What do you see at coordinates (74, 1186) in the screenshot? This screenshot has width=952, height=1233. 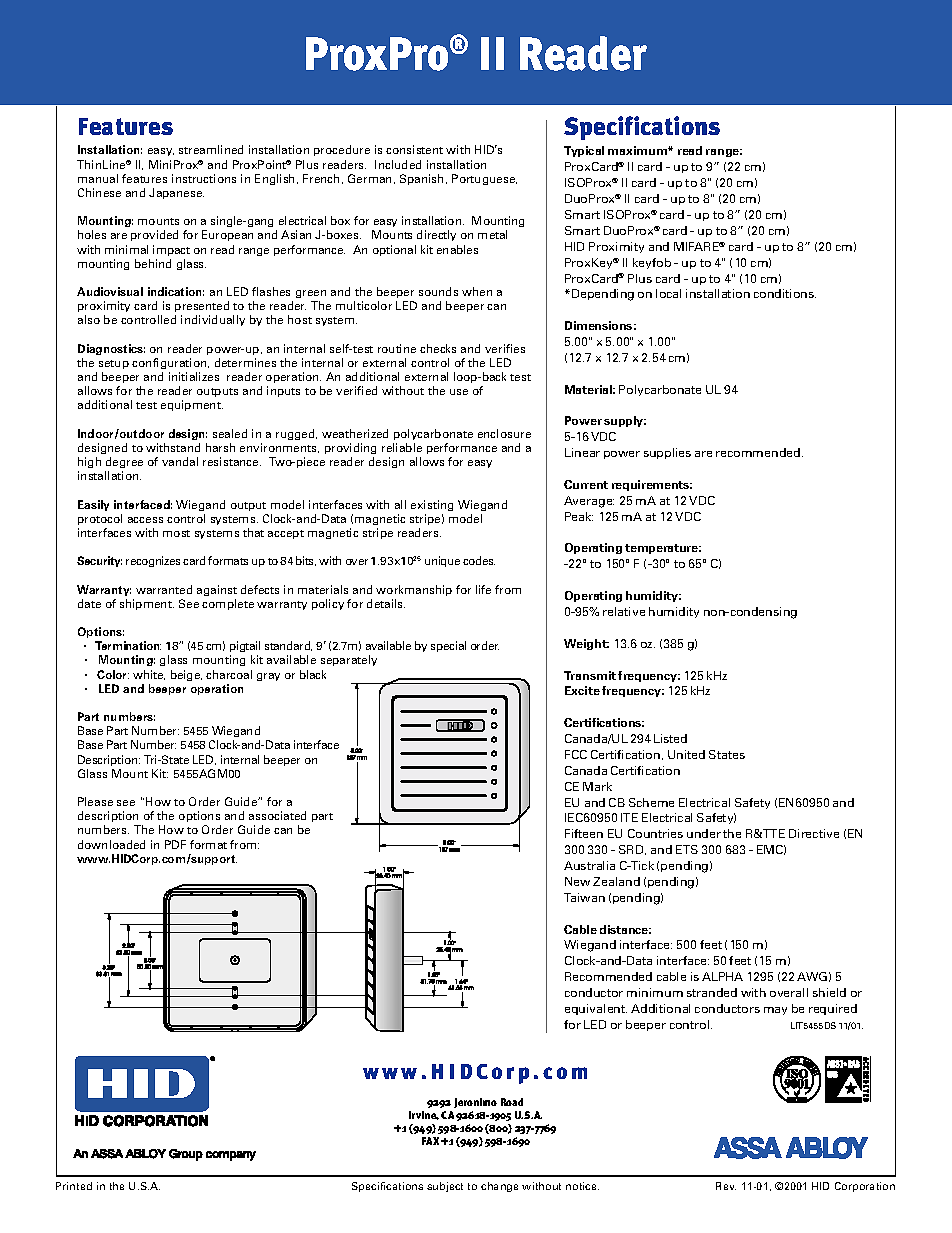 I see `Printed` at bounding box center [74, 1186].
